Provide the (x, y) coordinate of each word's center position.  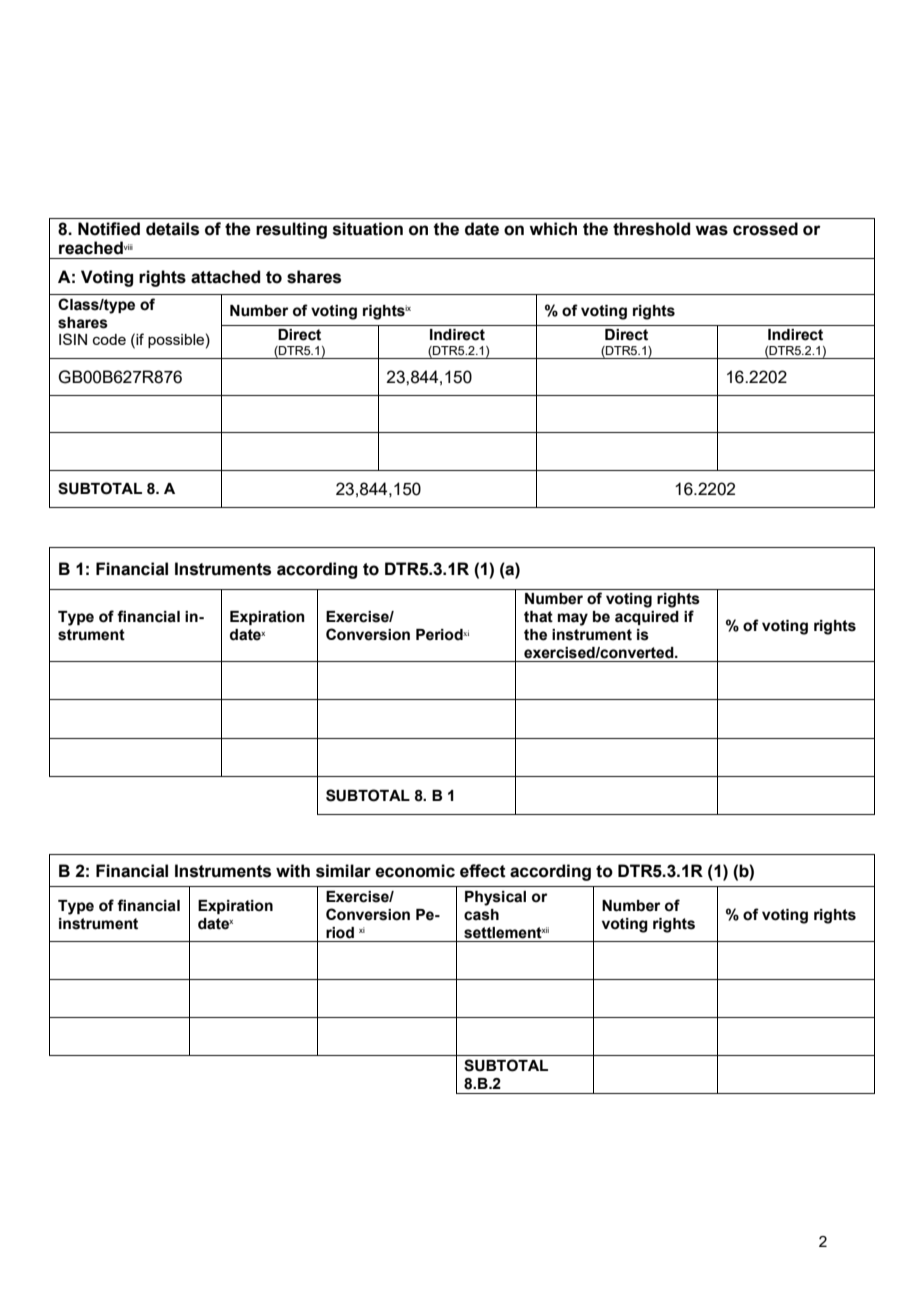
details (172, 229)
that (538, 617)
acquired (647, 618)
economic (415, 871)
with (293, 871)
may (573, 619)
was (711, 230)
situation (368, 229)
